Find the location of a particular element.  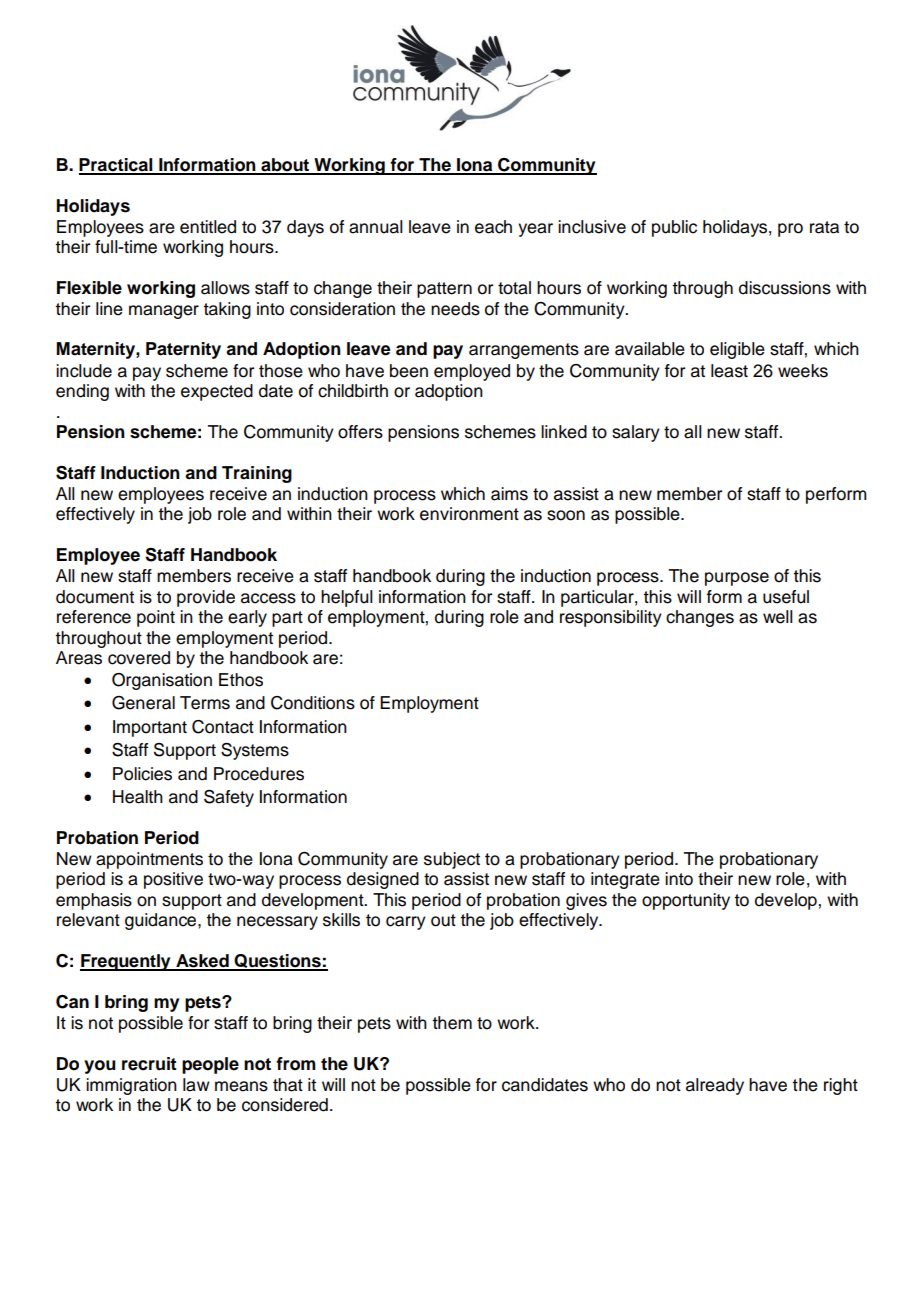

entitled is located at coordinates (208, 227).
